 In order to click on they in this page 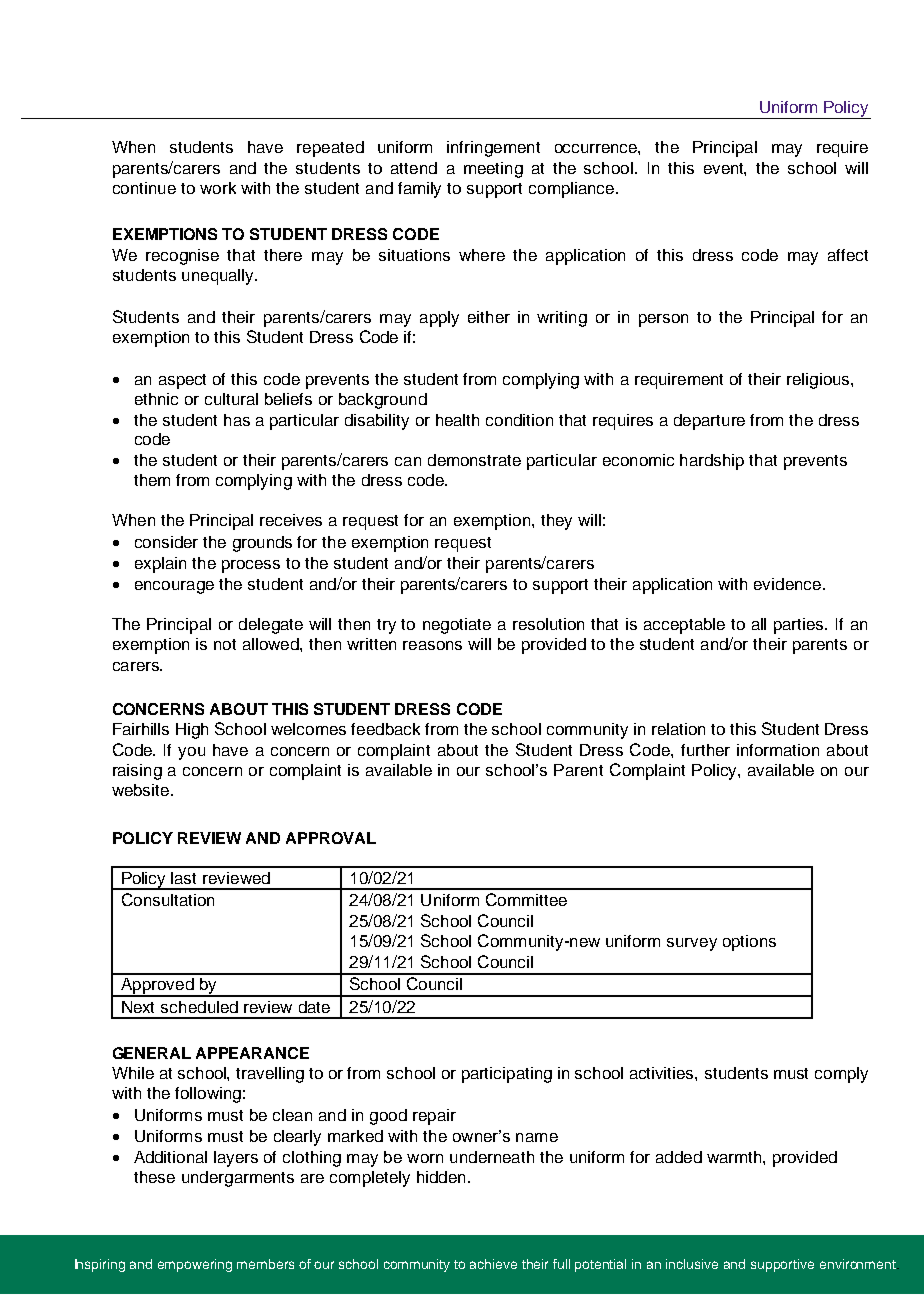, I will do `click(556, 522)`.
